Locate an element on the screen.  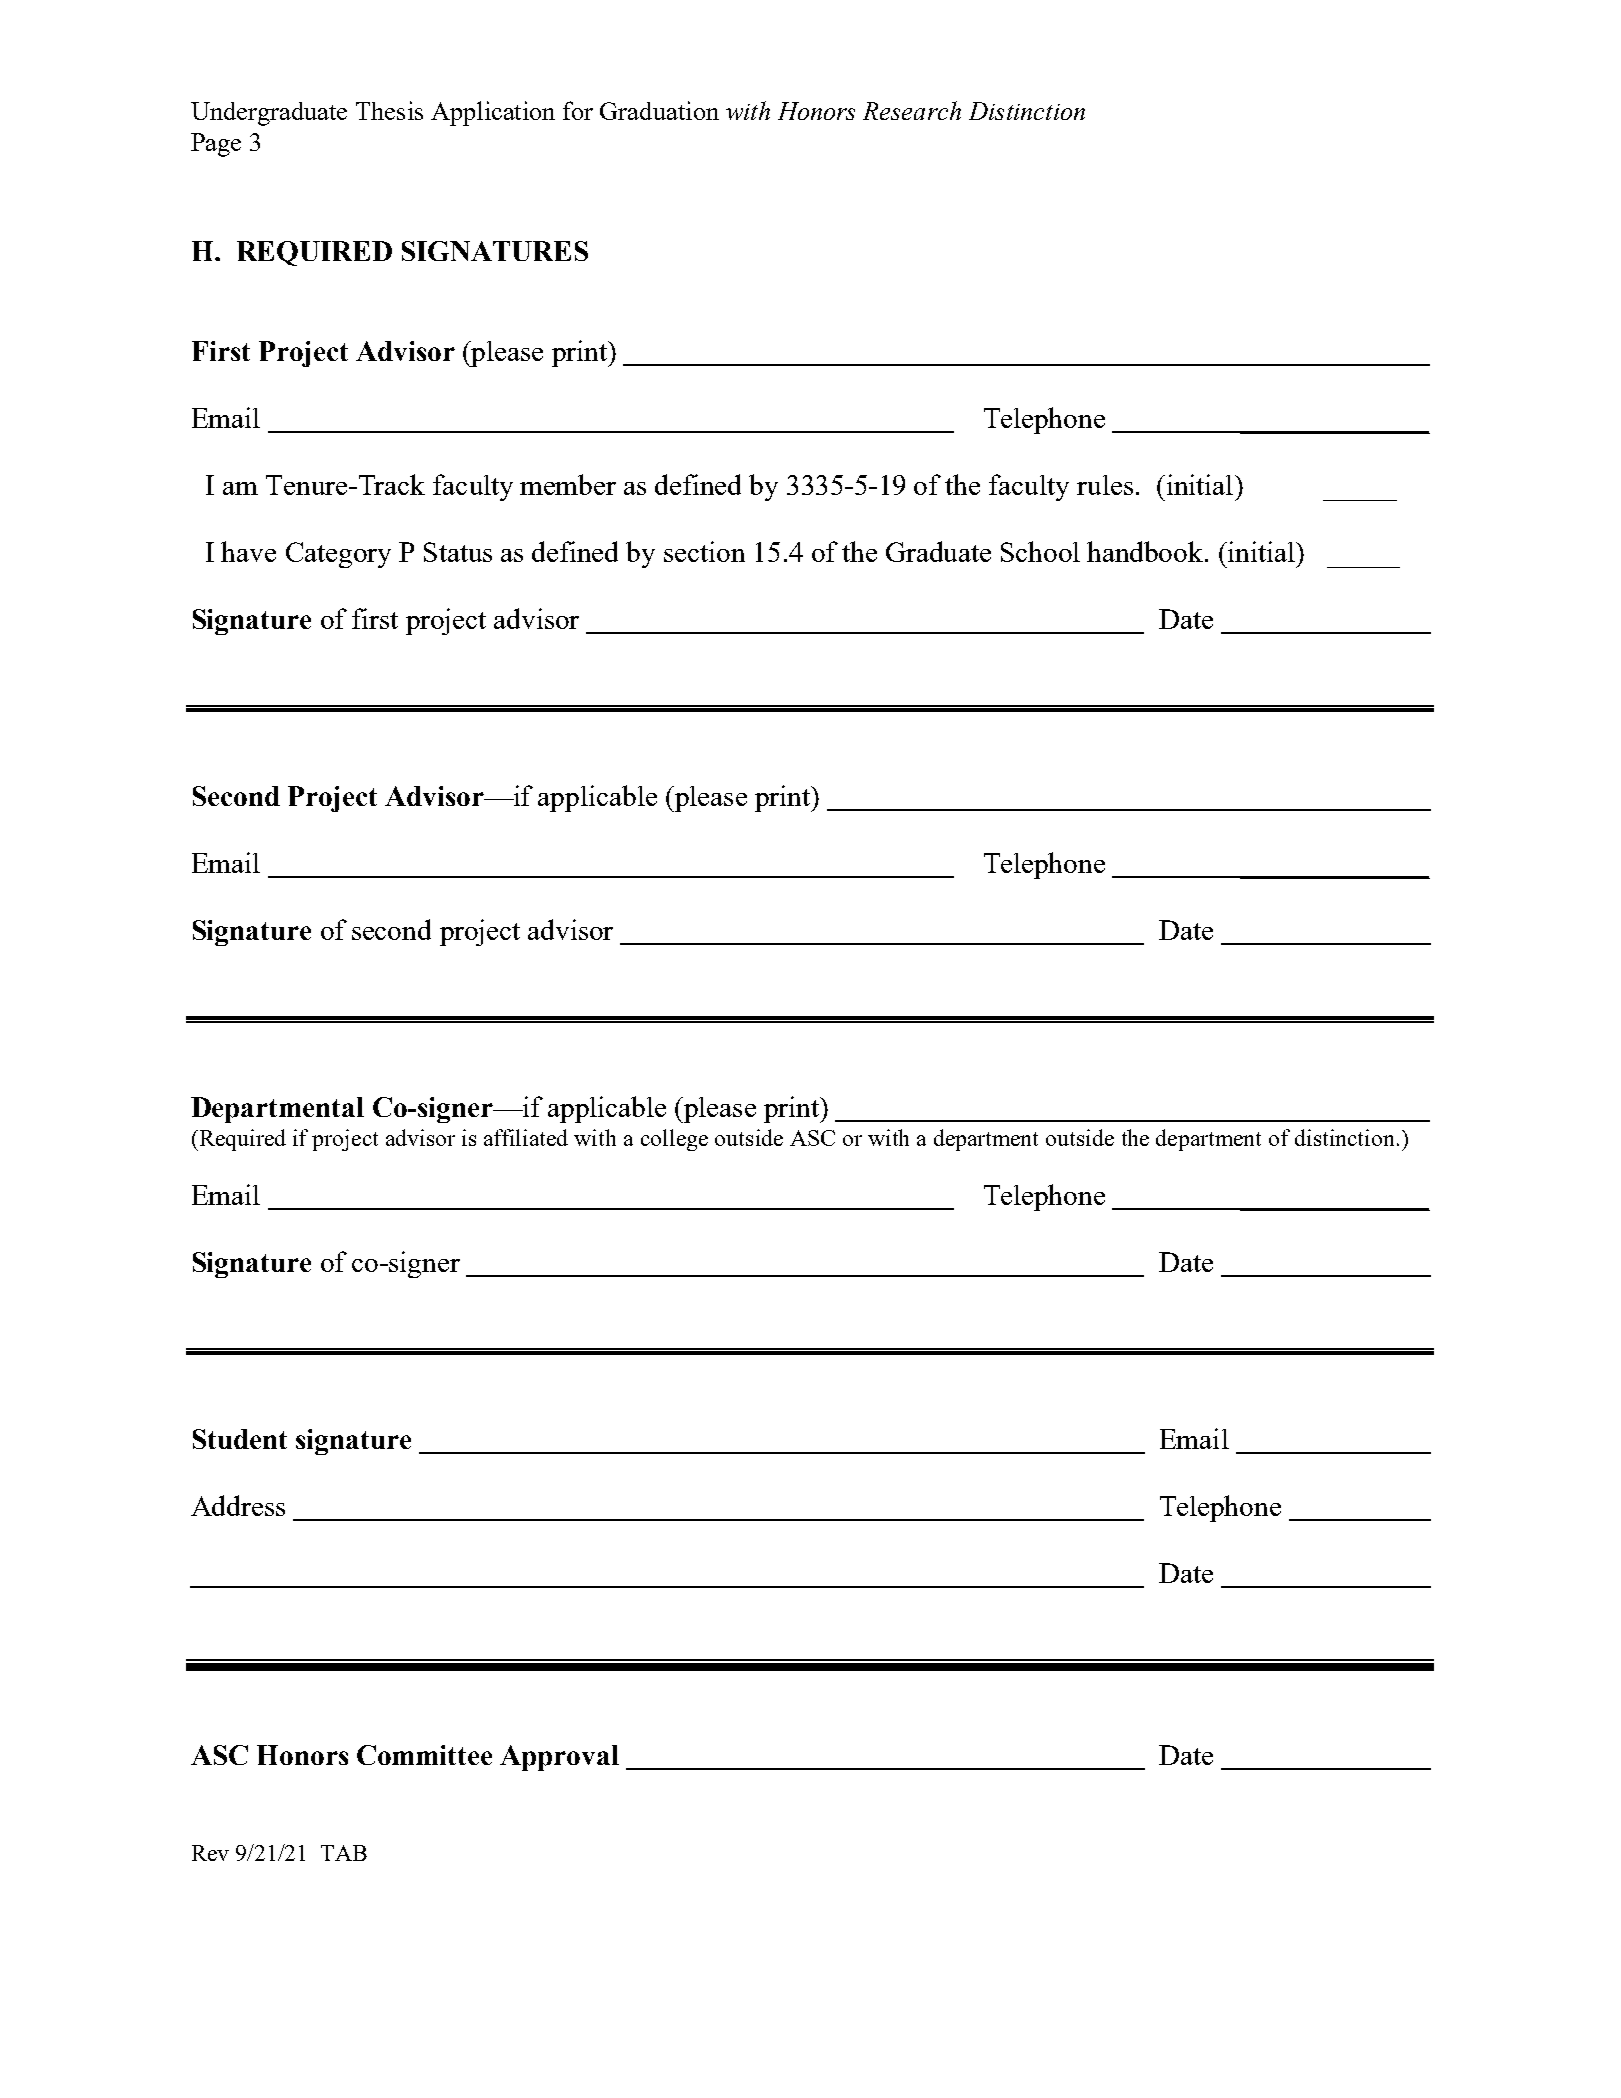
Student is located at coordinates (240, 1439).
